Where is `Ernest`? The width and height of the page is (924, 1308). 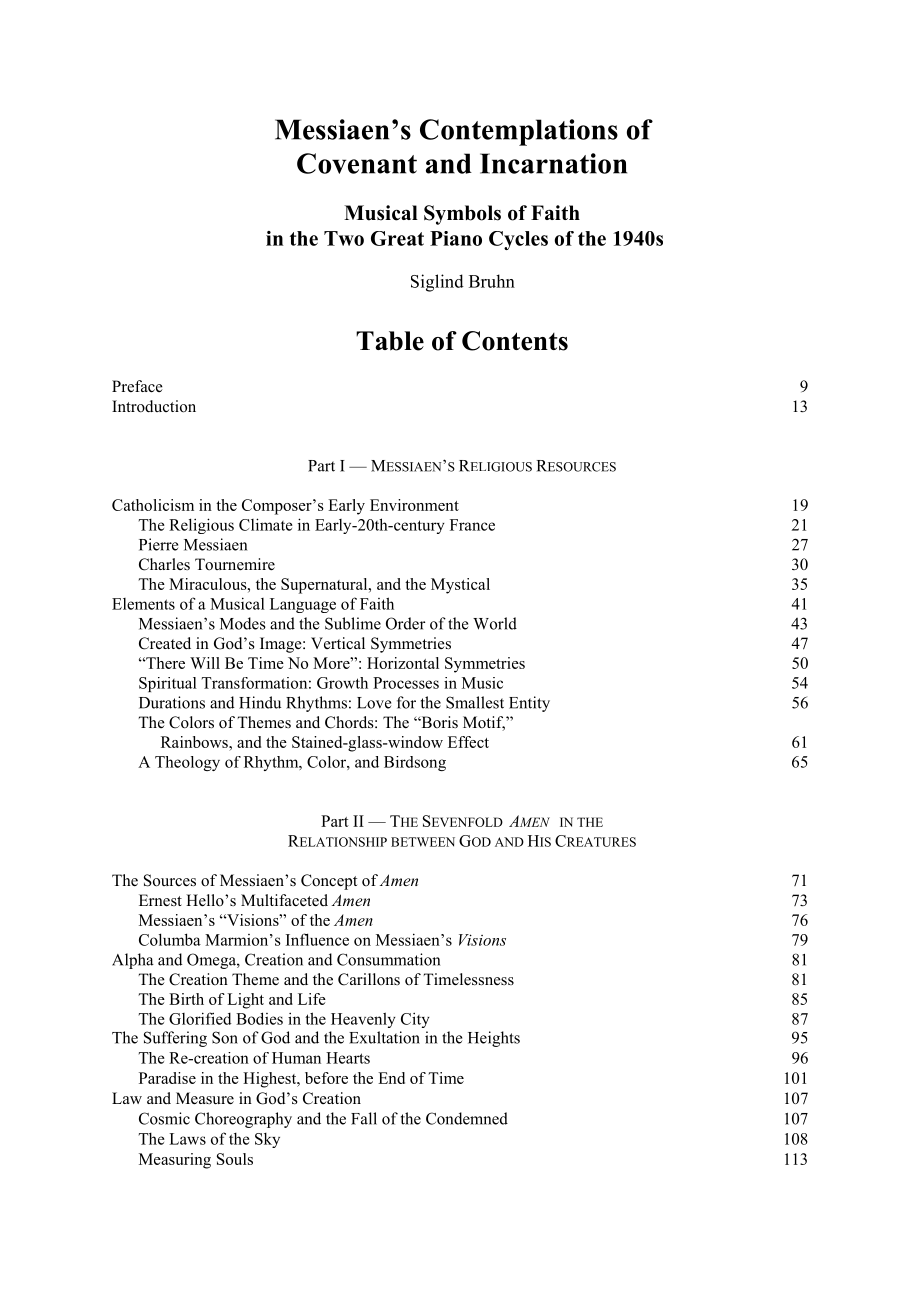 Ernest is located at coordinates (160, 900).
